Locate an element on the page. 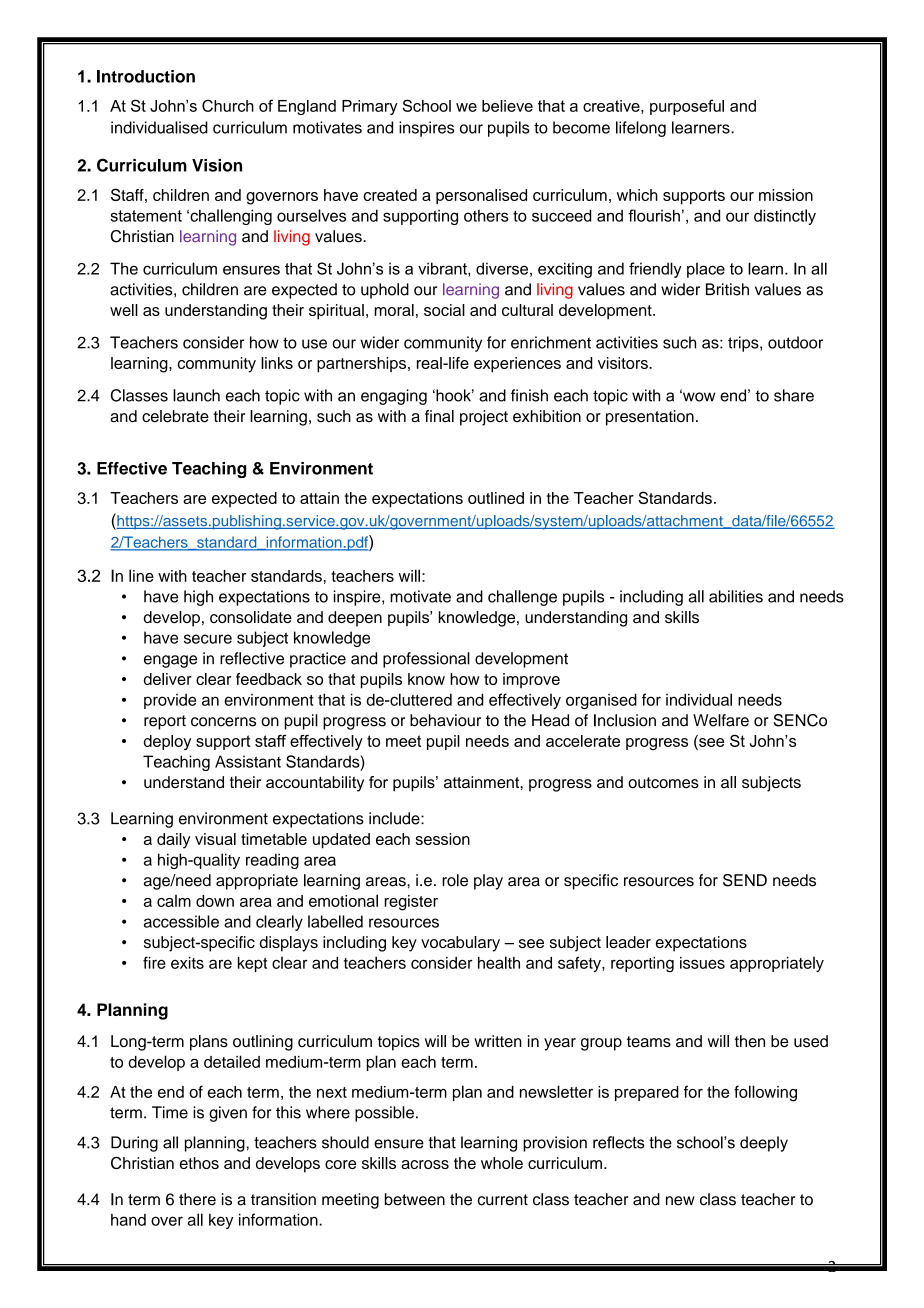  there is located at coordinates (197, 1199).
